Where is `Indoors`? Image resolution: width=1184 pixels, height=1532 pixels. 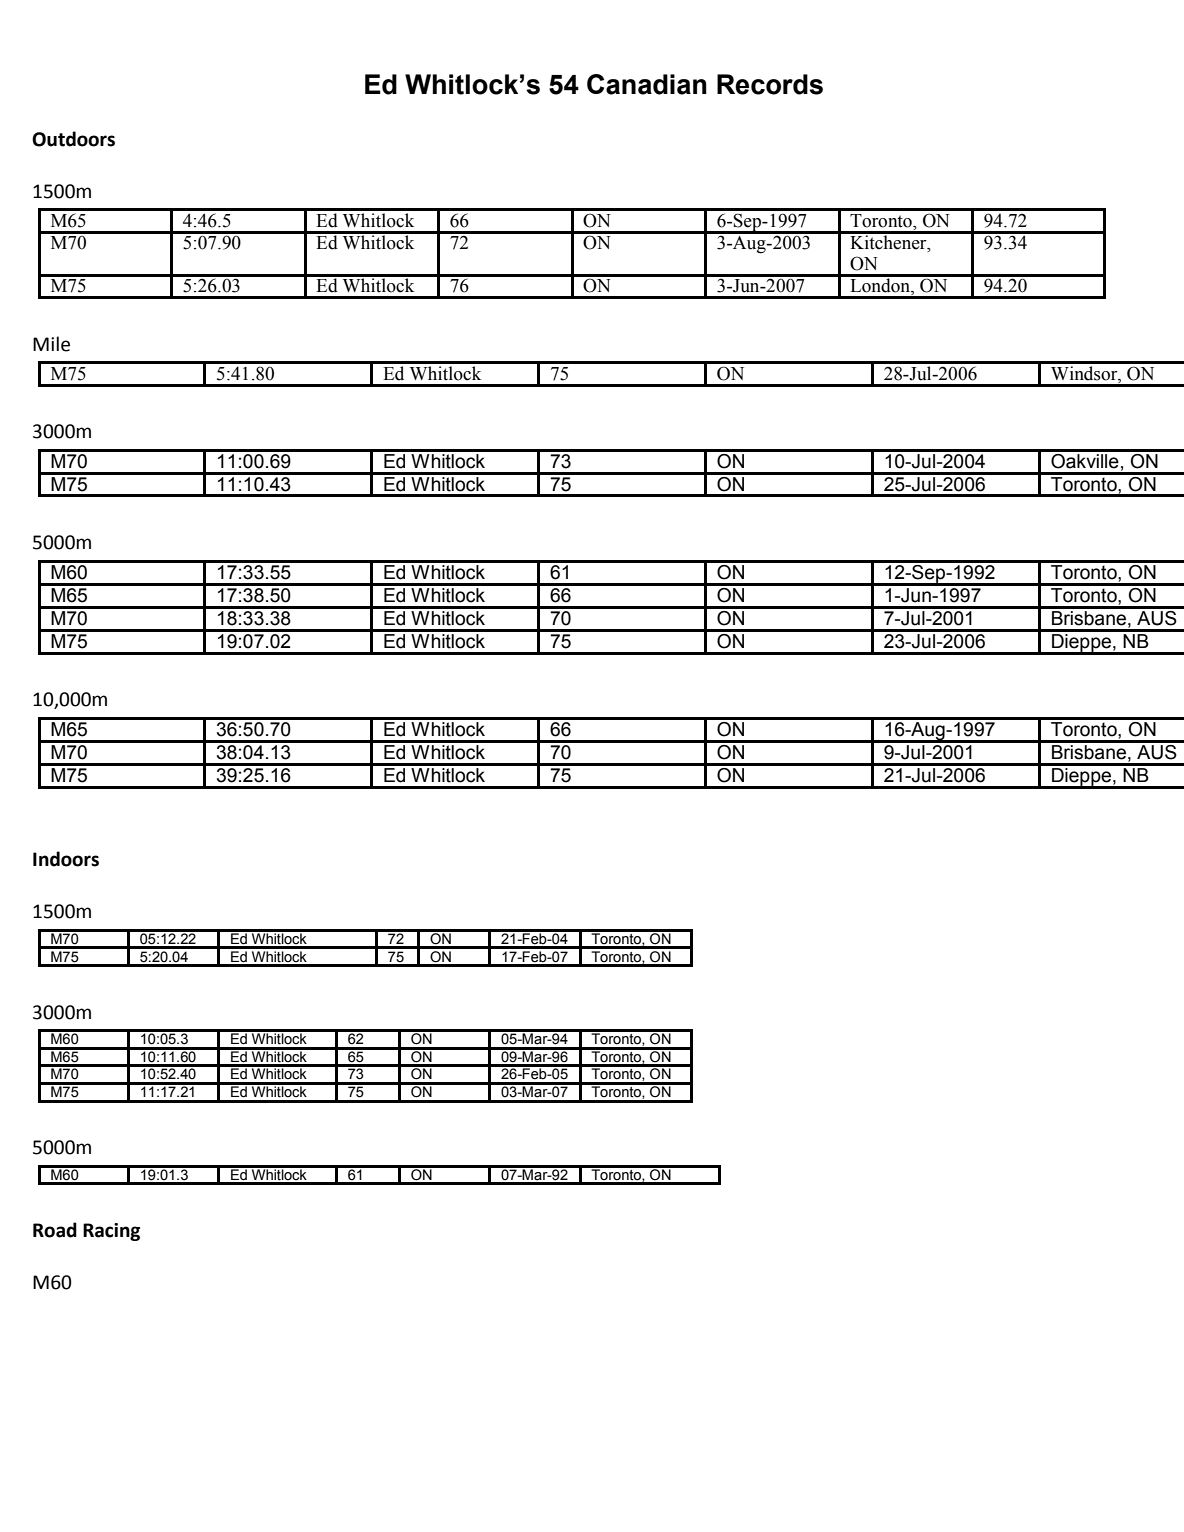 Indoors is located at coordinates (66, 859).
